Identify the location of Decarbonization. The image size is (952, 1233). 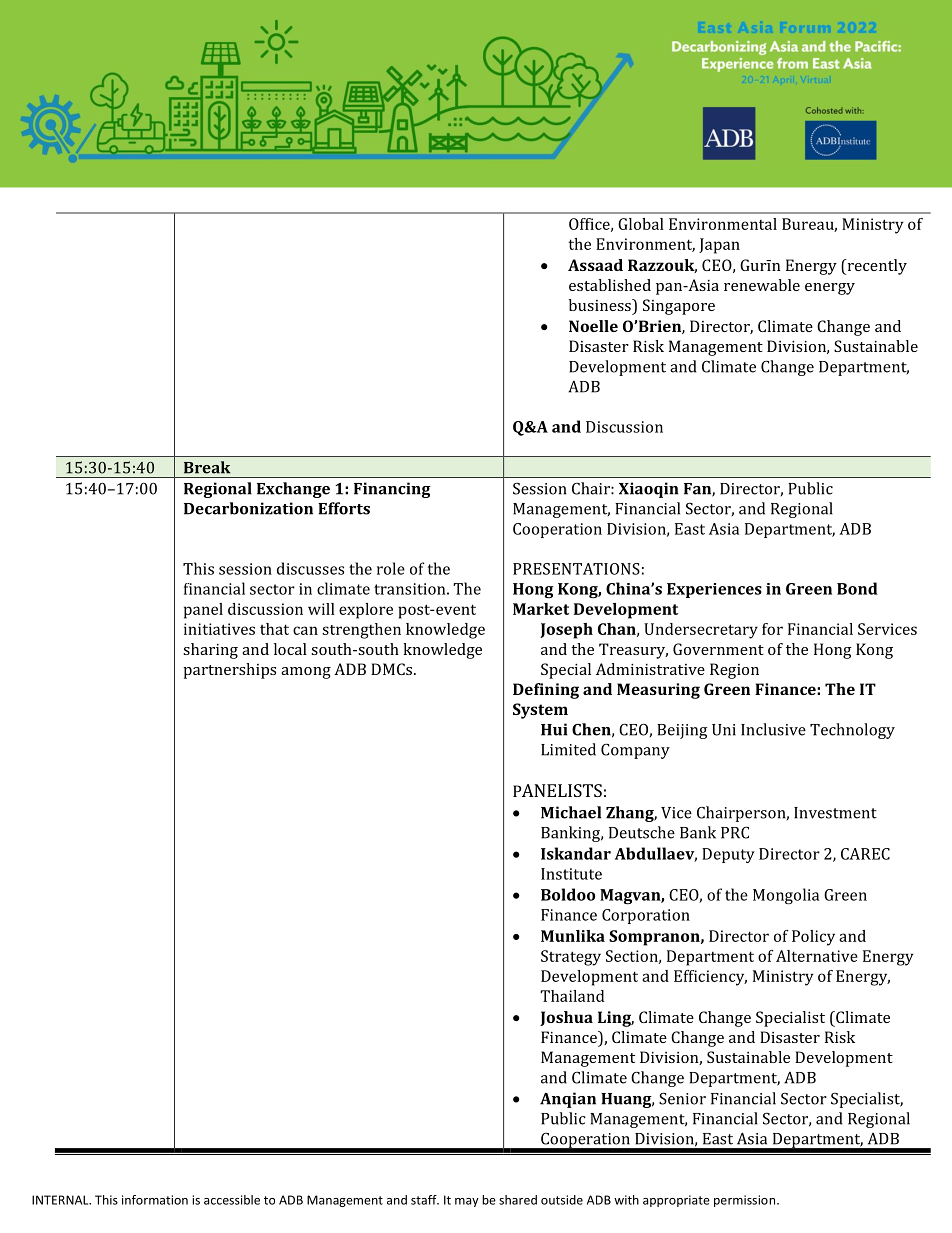
(248, 508).
